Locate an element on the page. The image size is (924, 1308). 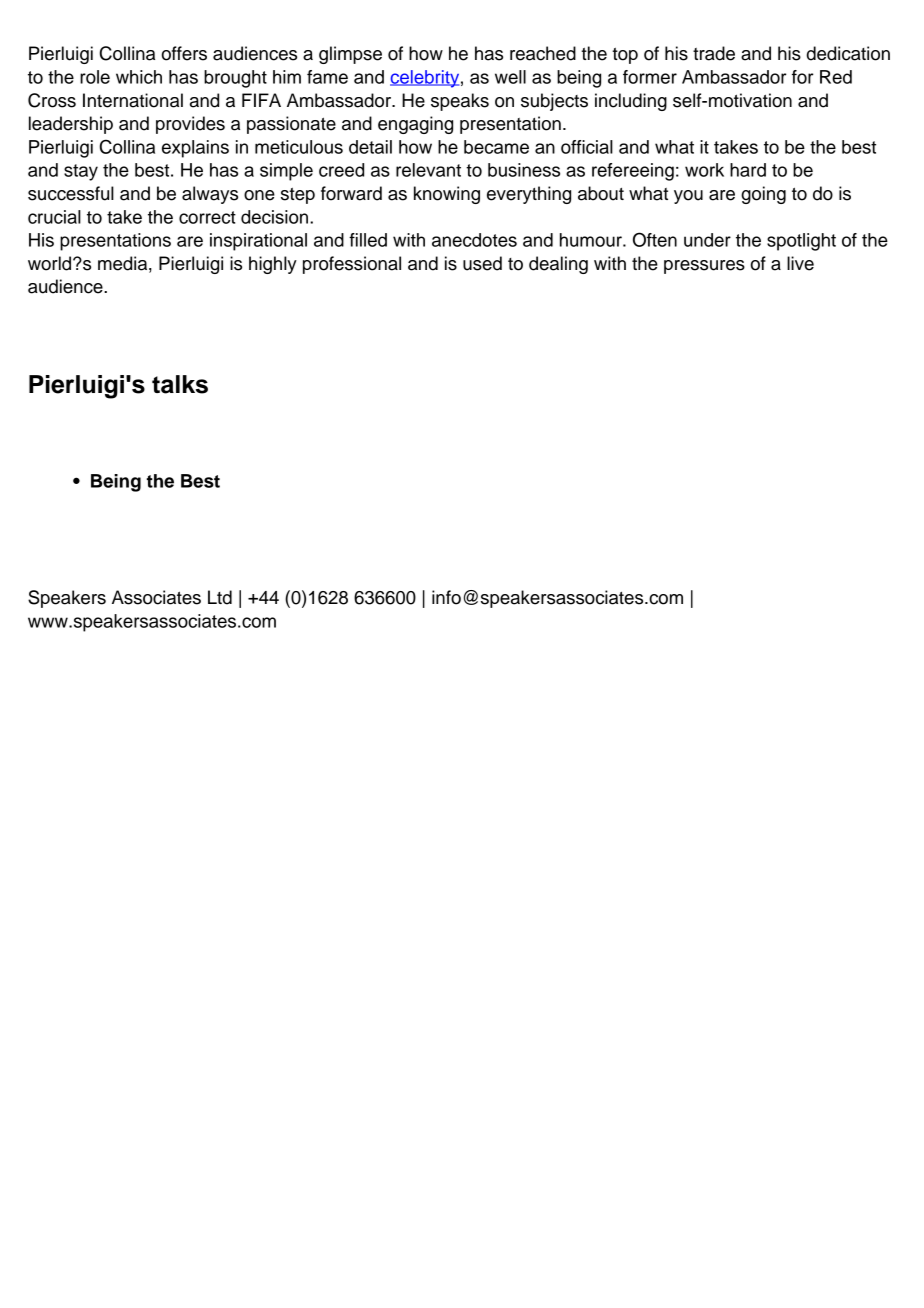
anecdotes is located at coordinates (474, 240).
